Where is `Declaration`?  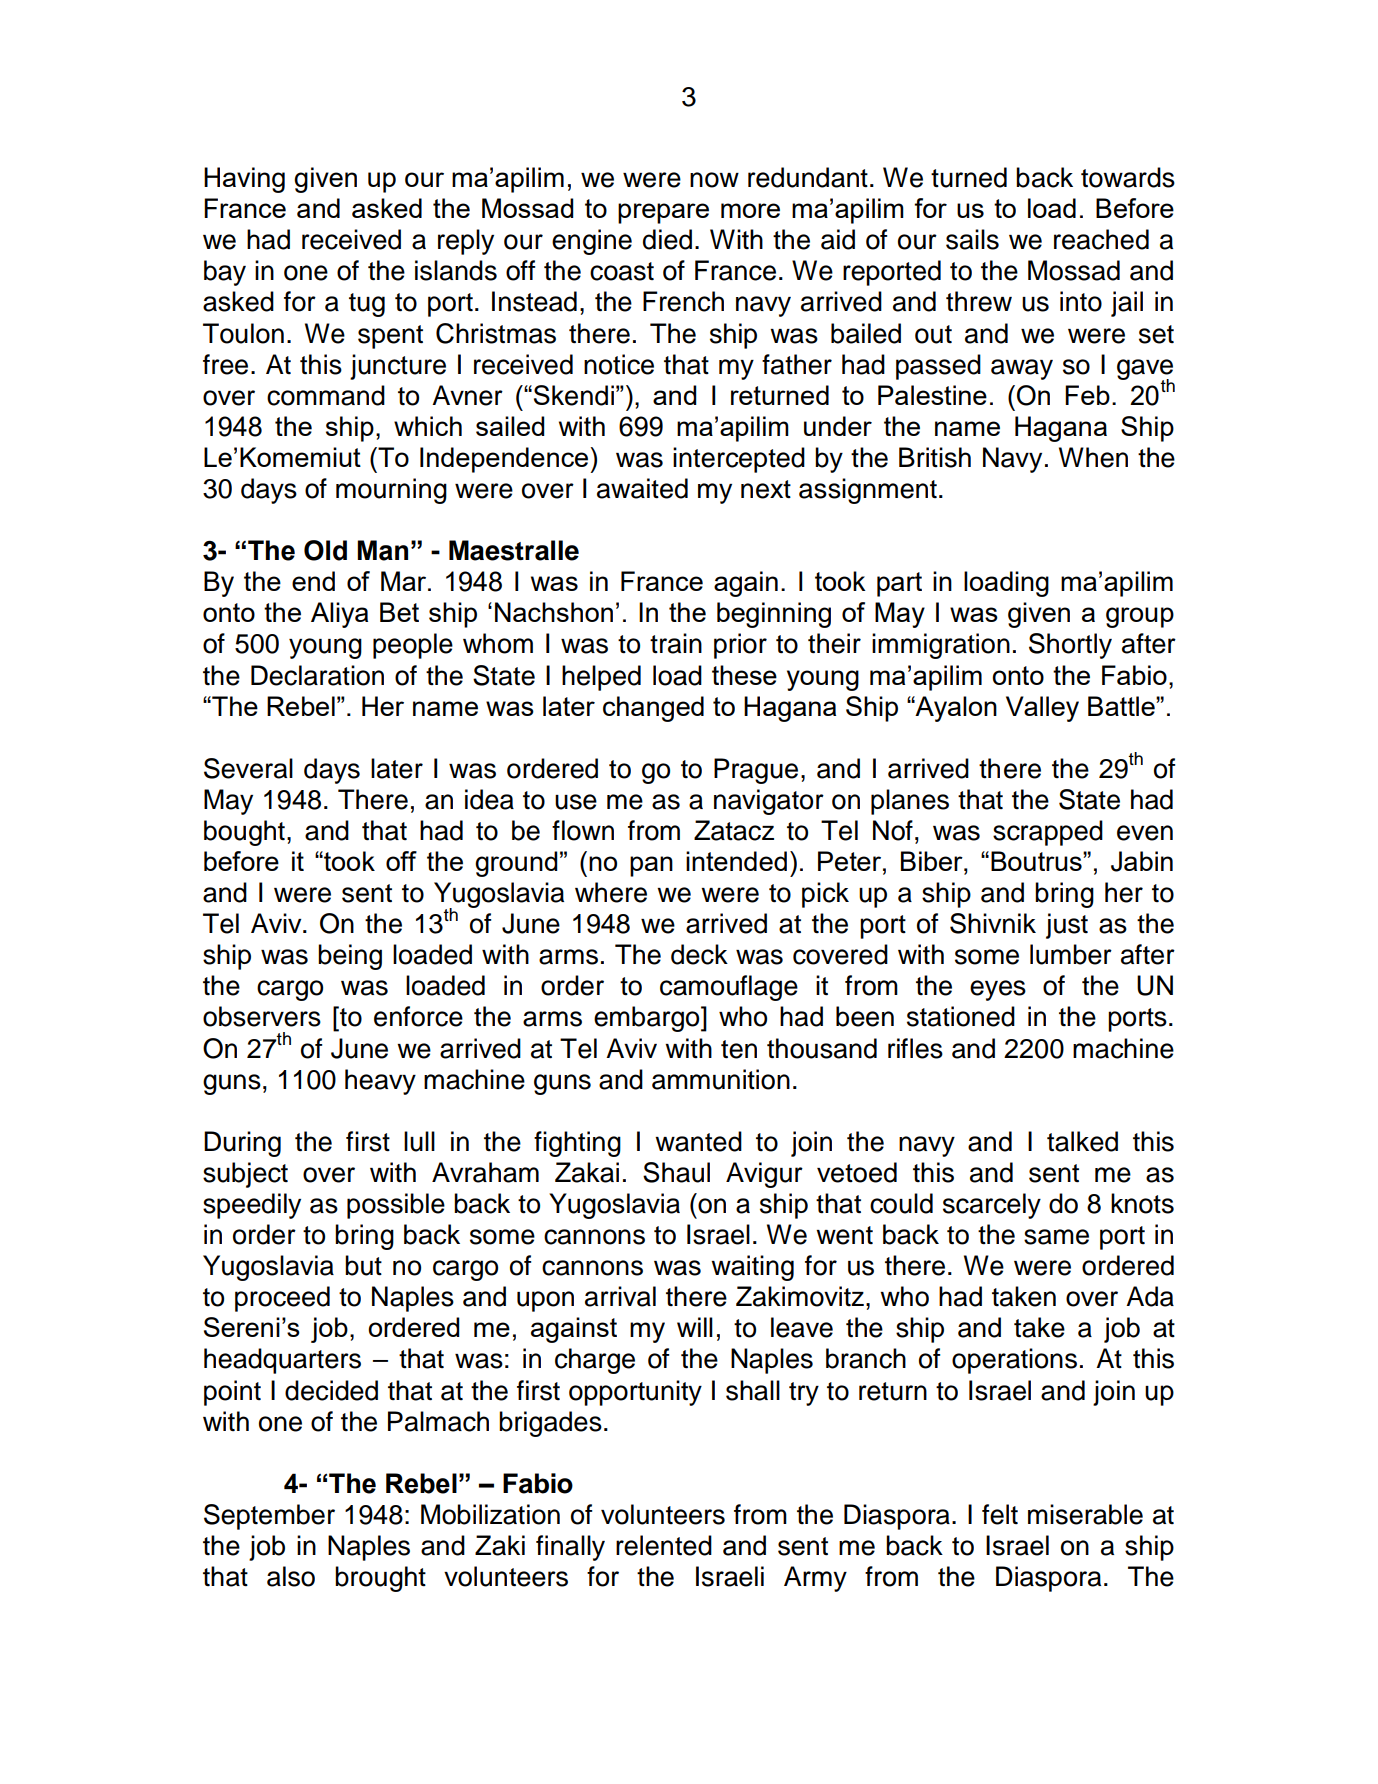 Declaration is located at coordinates (317, 675).
